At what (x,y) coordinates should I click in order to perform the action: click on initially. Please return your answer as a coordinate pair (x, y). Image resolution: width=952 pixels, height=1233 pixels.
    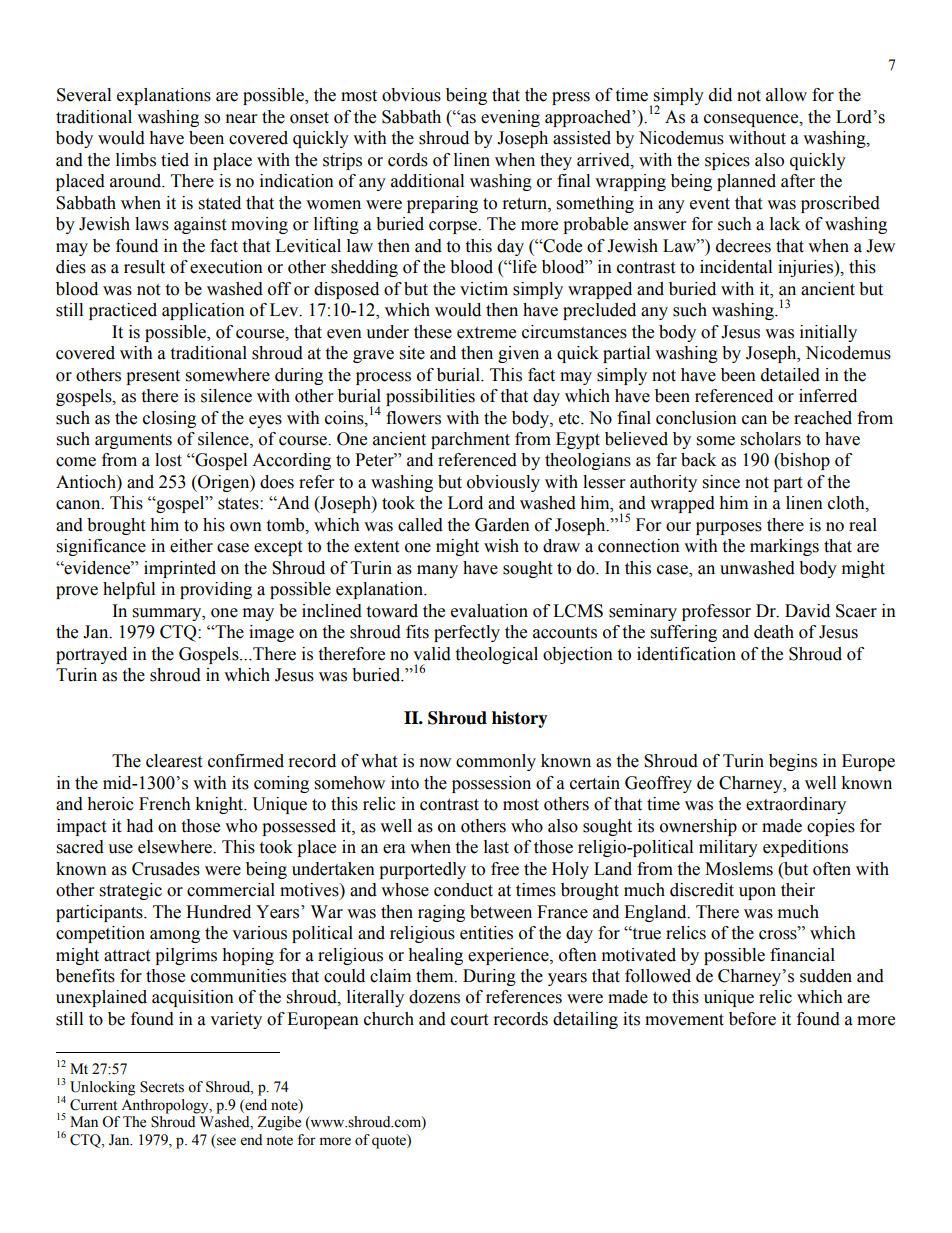
    Looking at the image, I should click on (828, 333).
